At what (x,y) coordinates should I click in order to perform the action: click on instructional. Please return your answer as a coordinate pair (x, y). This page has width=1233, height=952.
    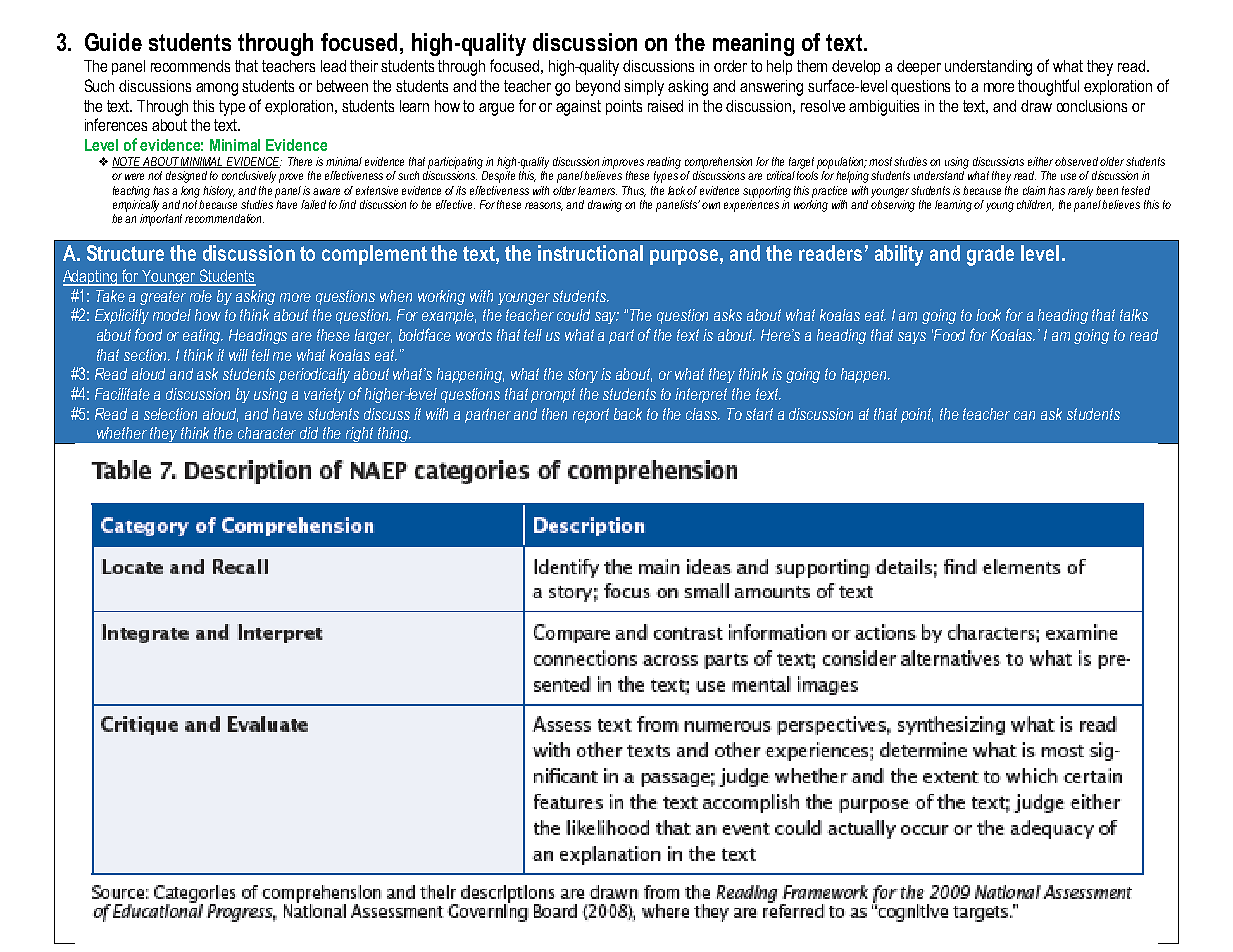
    Looking at the image, I should click on (590, 253).
